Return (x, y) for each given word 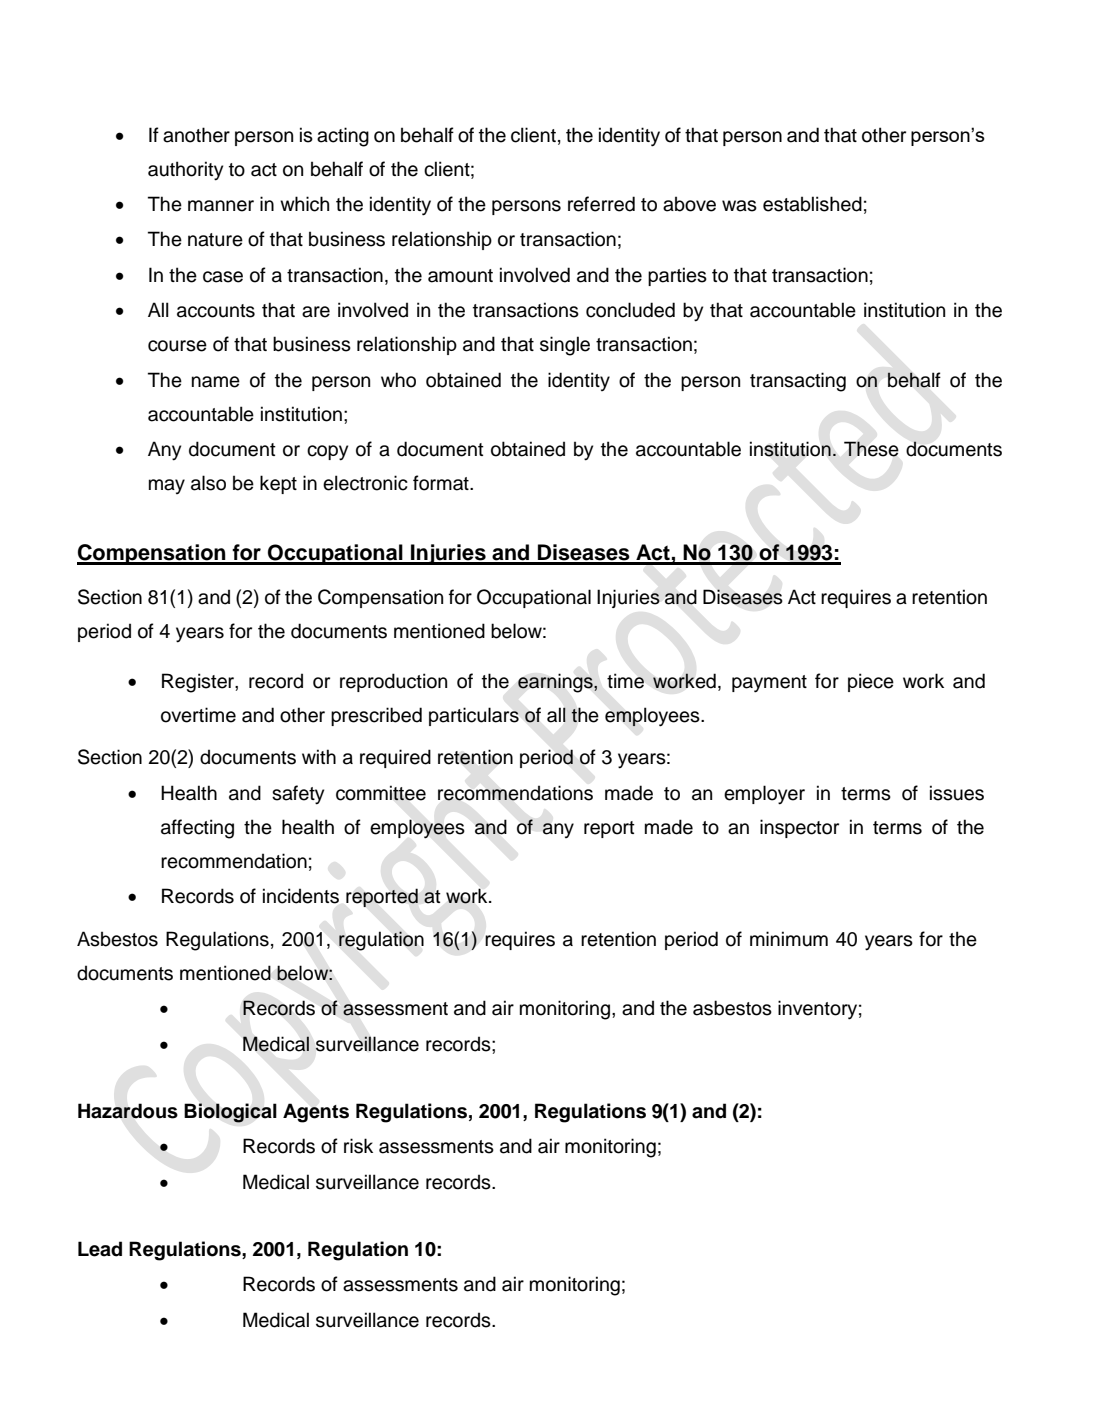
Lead (100, 1249)
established (812, 204)
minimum (789, 939)
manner (221, 206)
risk (358, 1146)
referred (601, 204)
